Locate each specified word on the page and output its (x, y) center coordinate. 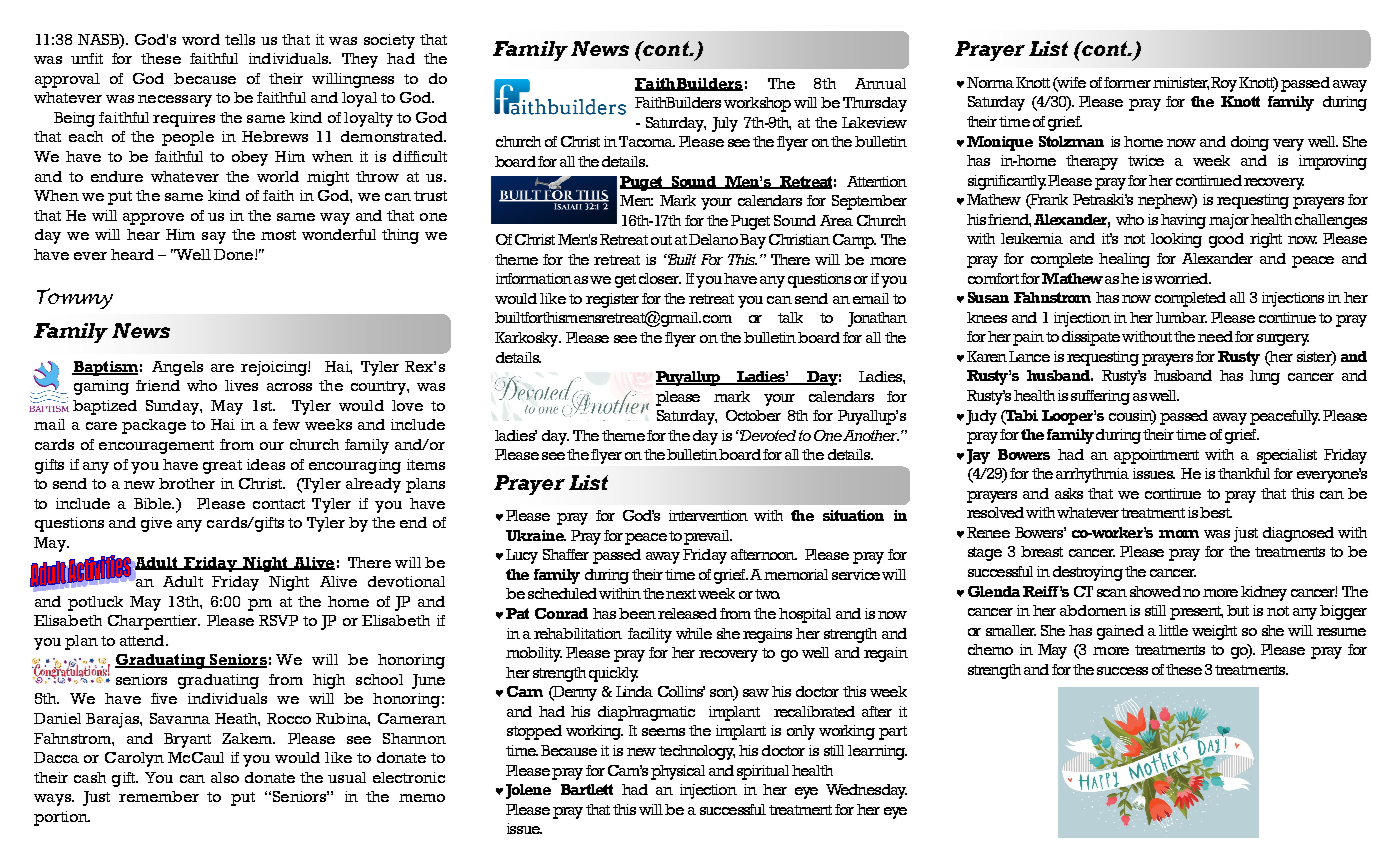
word (201, 39)
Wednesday (866, 791)
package (154, 426)
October (753, 415)
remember (159, 796)
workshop (757, 104)
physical (678, 772)
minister (1181, 83)
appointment (1156, 456)
